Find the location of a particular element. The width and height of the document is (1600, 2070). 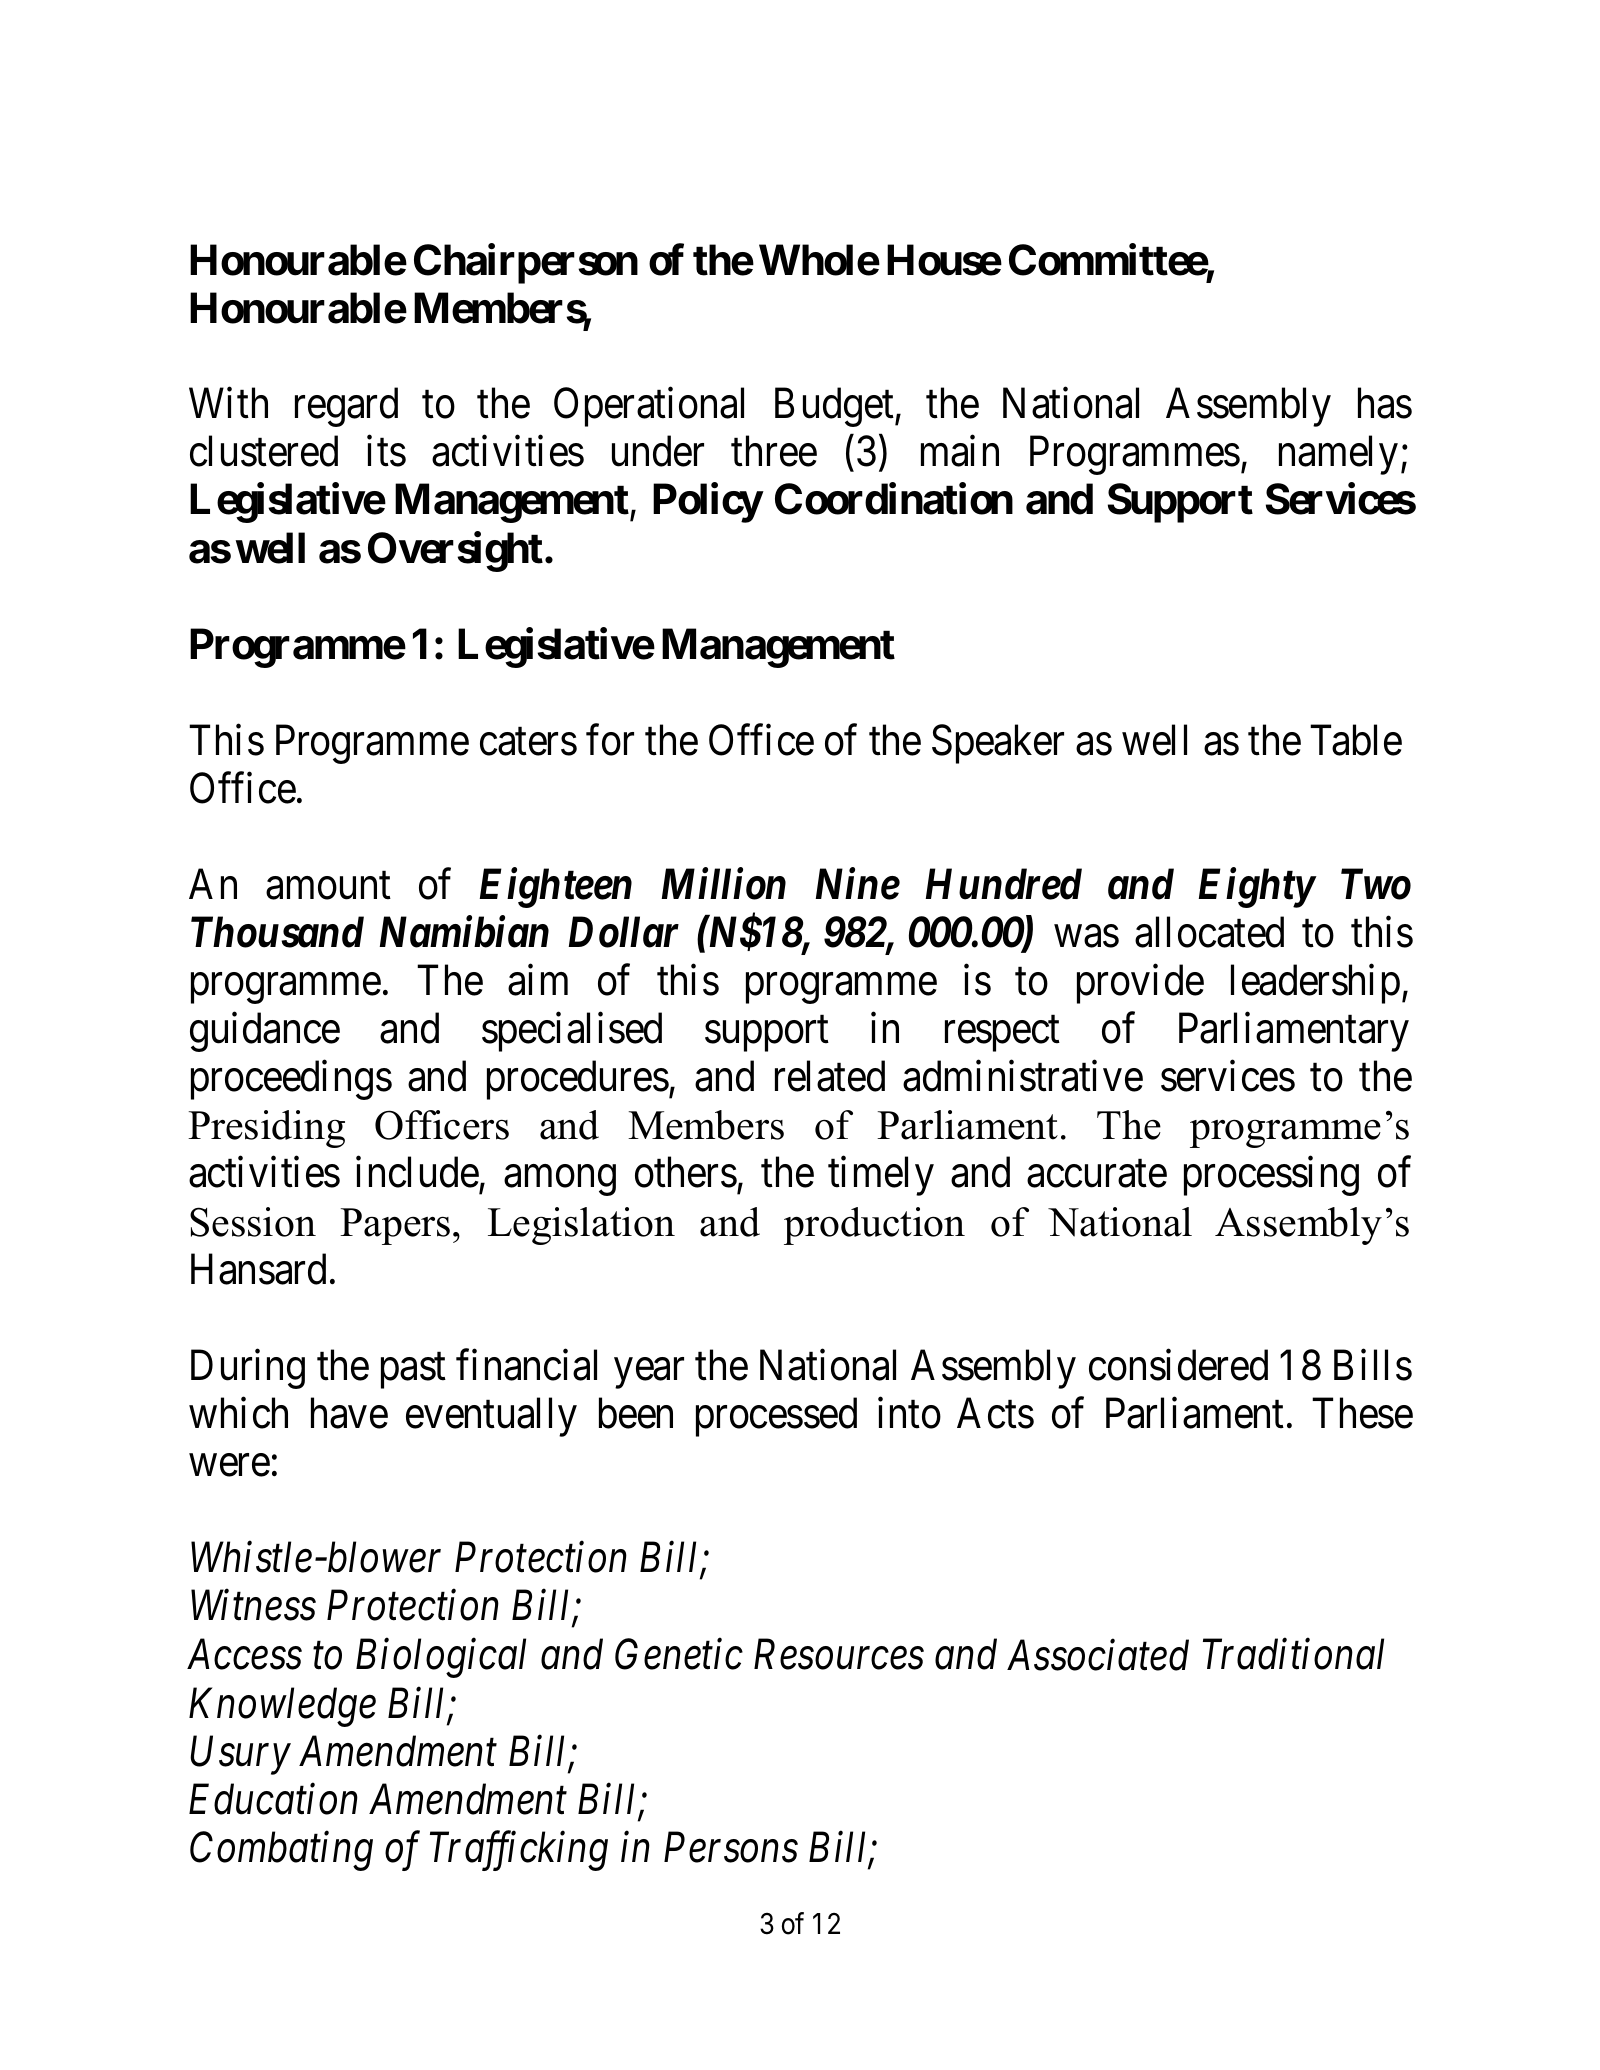

past is located at coordinates (413, 1371).
